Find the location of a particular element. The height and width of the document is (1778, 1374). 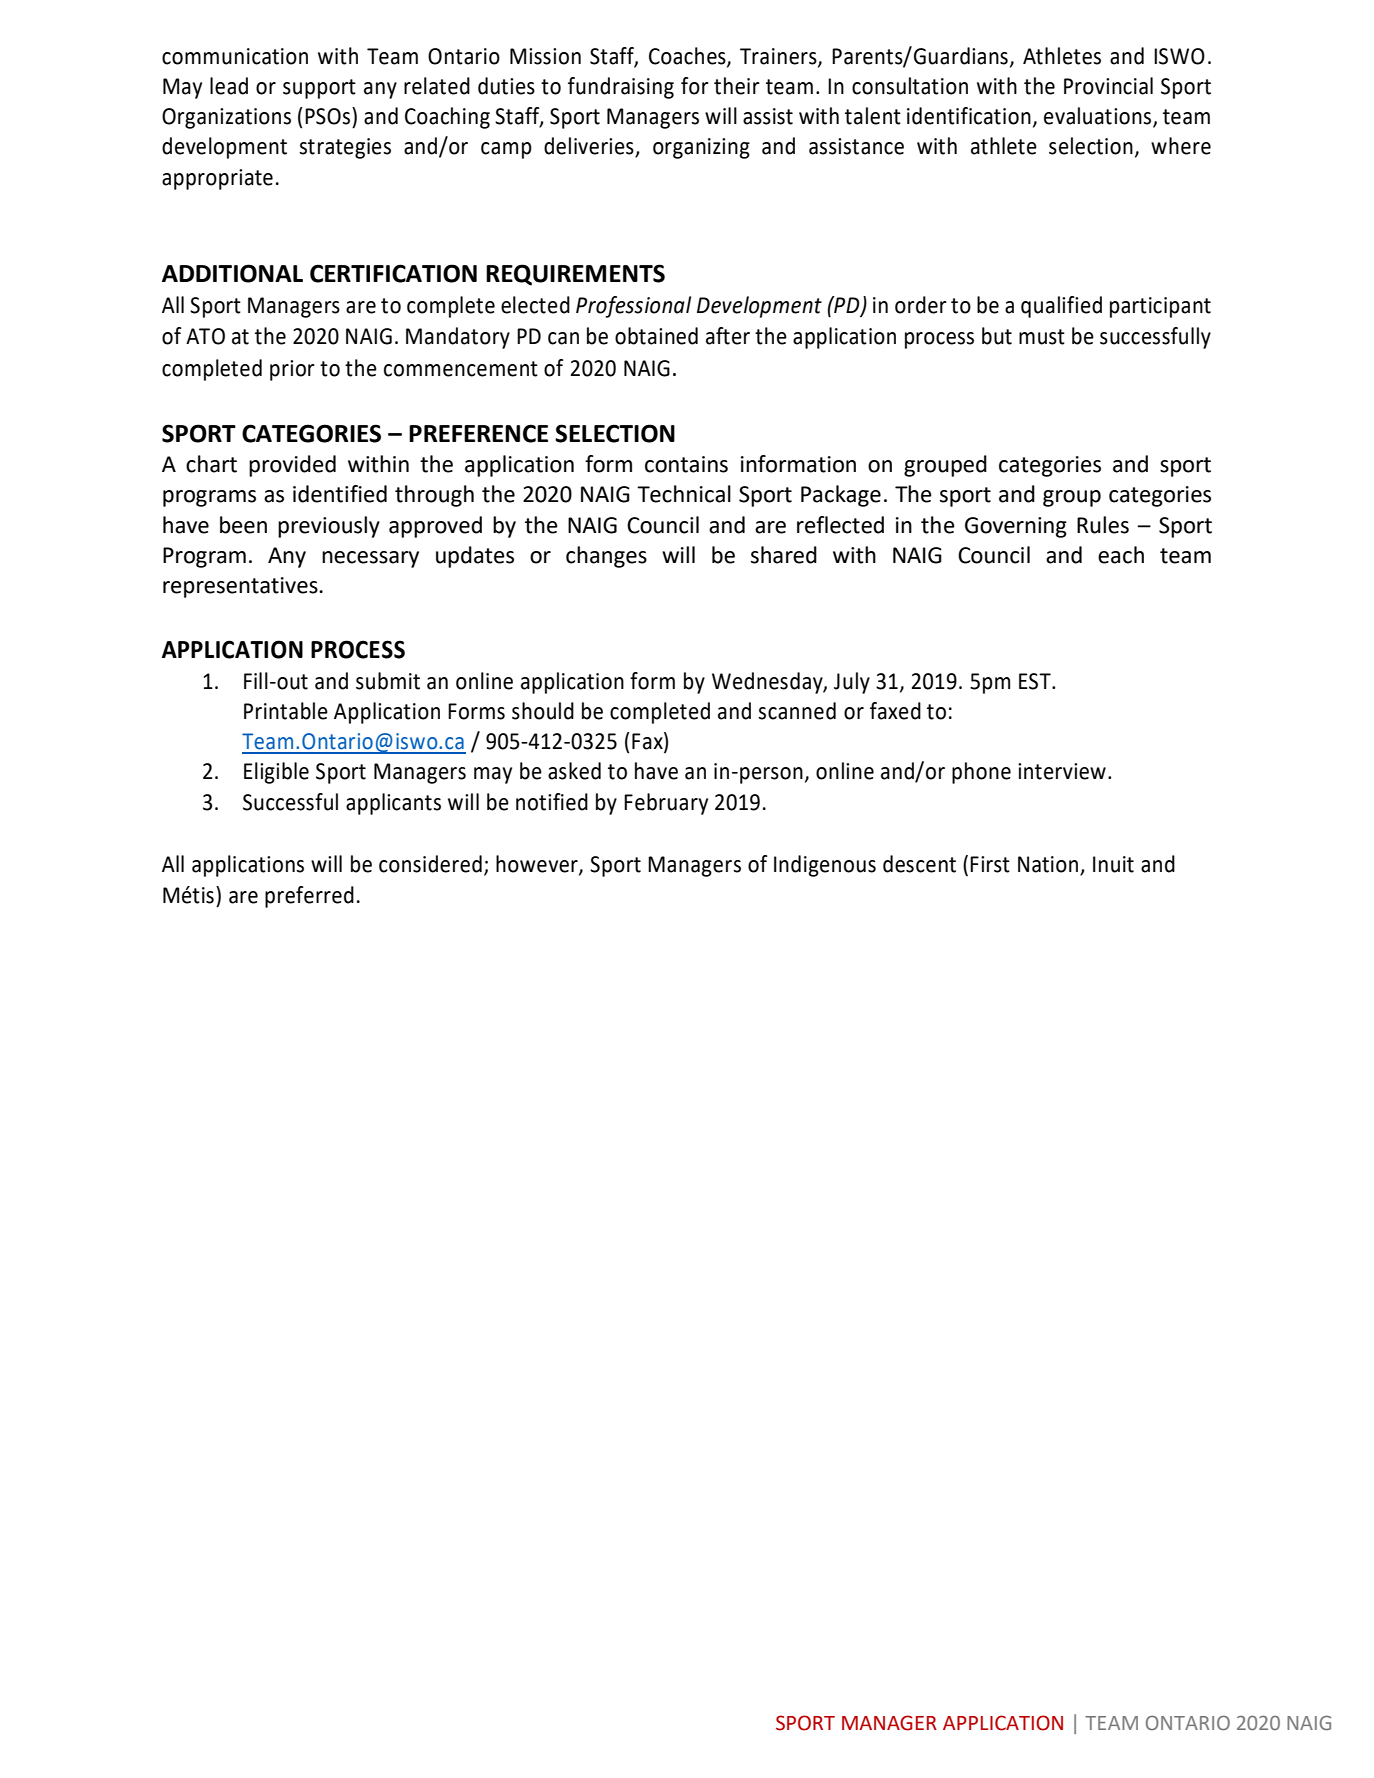

their is located at coordinates (737, 86).
